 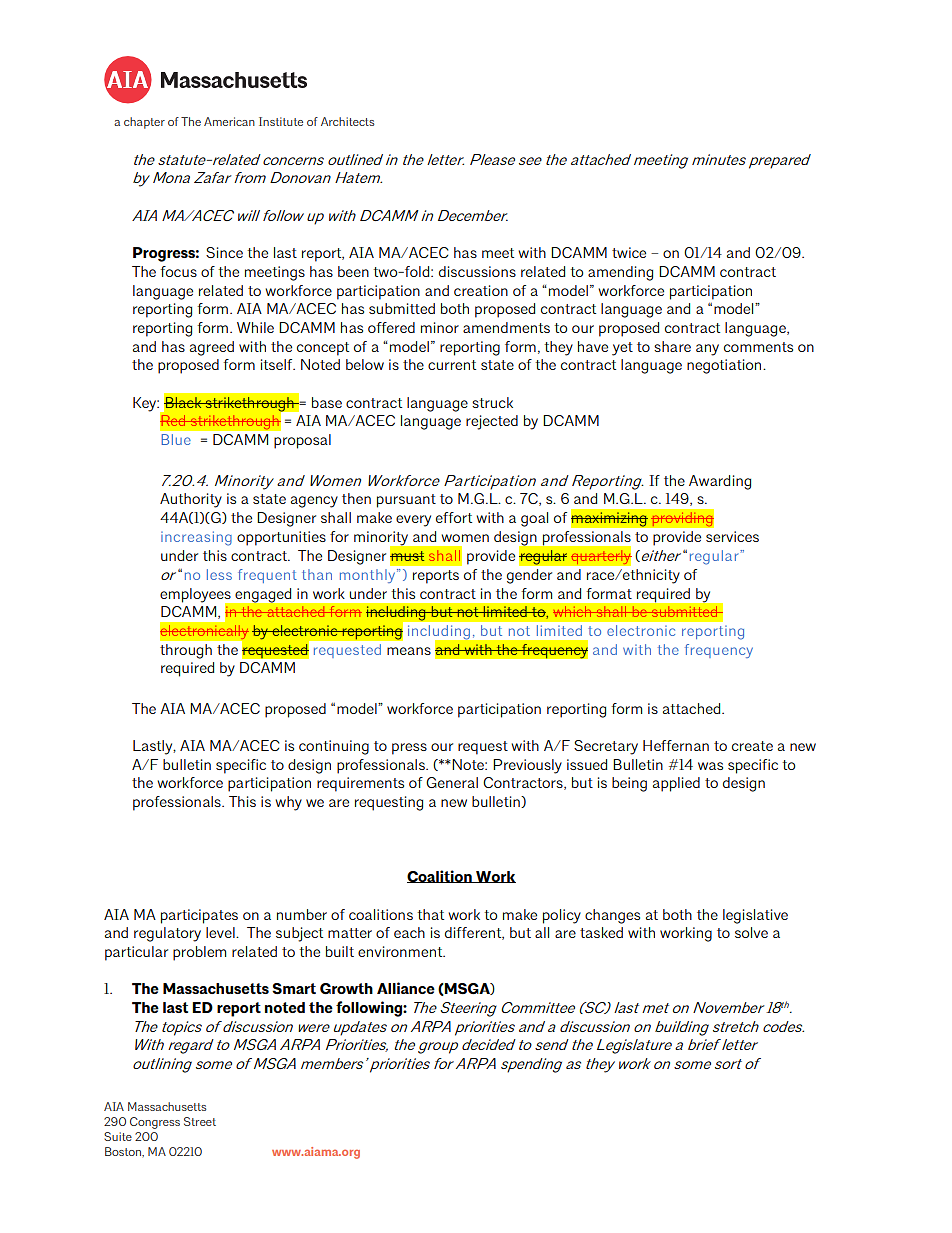 What do you see at coordinates (229, 121) in the document?
I see `American` at bounding box center [229, 121].
